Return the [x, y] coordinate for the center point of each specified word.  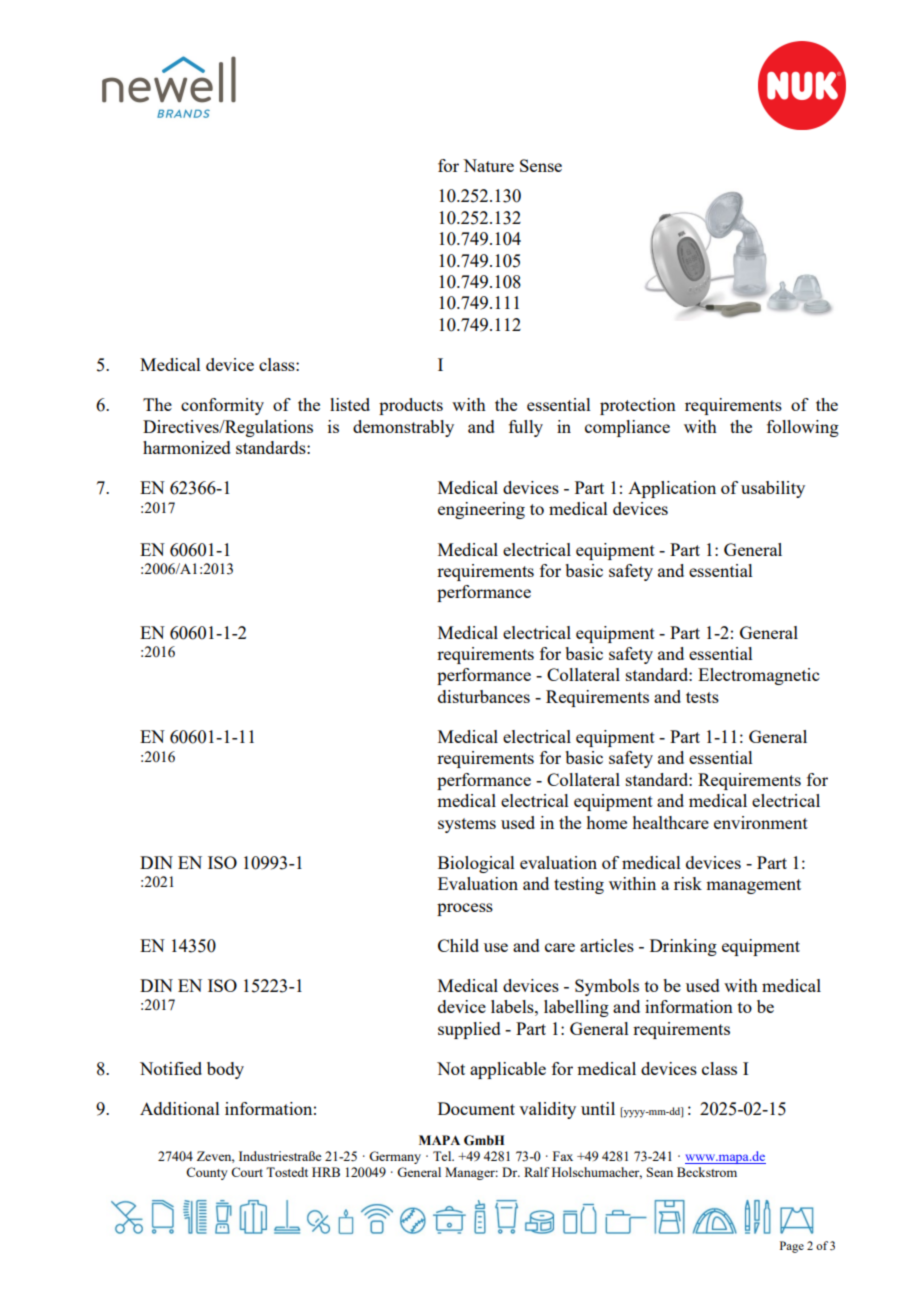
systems [467, 825]
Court [247, 1172]
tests [702, 697]
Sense [541, 165]
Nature [488, 165]
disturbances [484, 696]
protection [638, 406]
